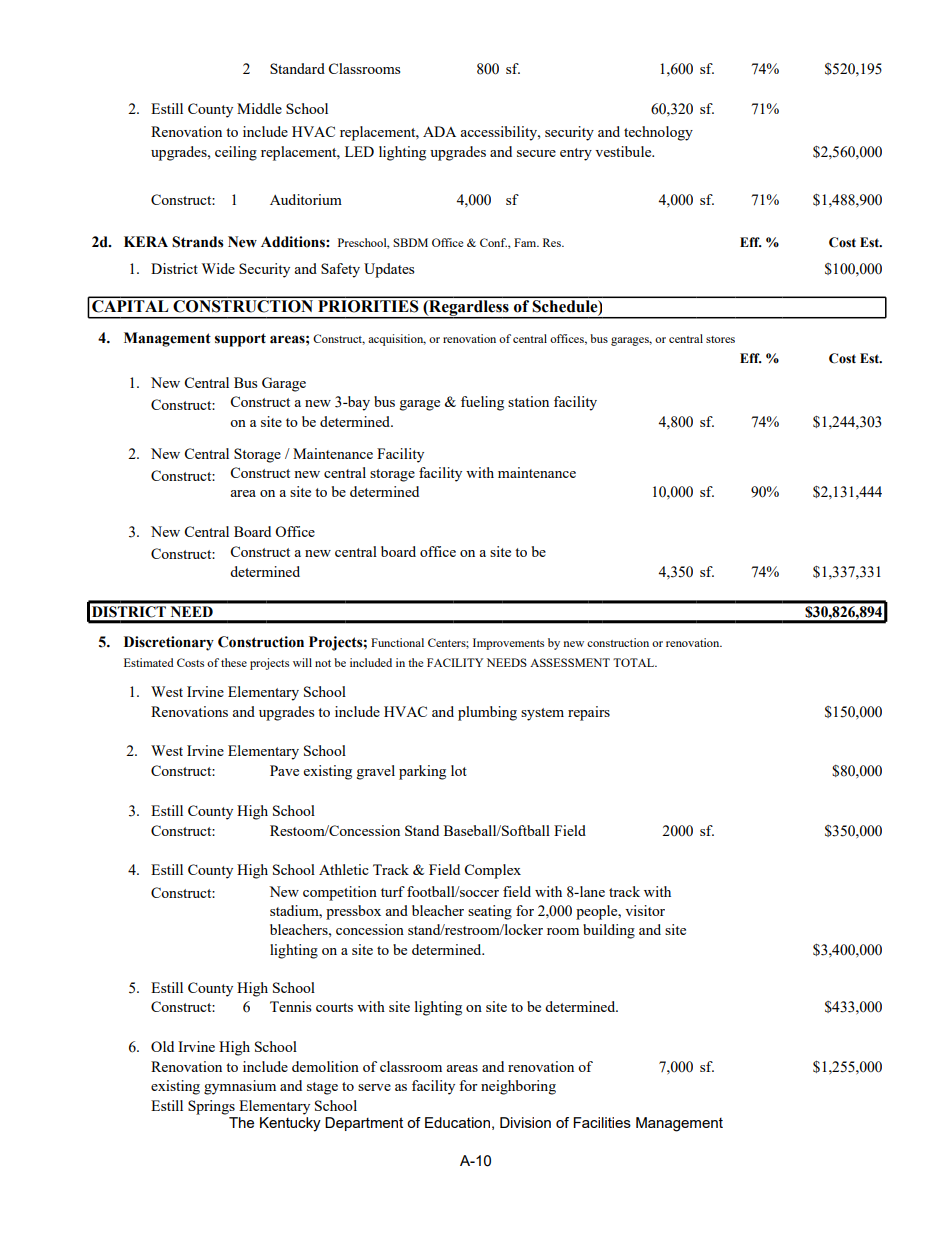 This screenshot has width=952, height=1233. Describe the element at coordinates (720, 339) in the screenshot. I see `stores` at that location.
